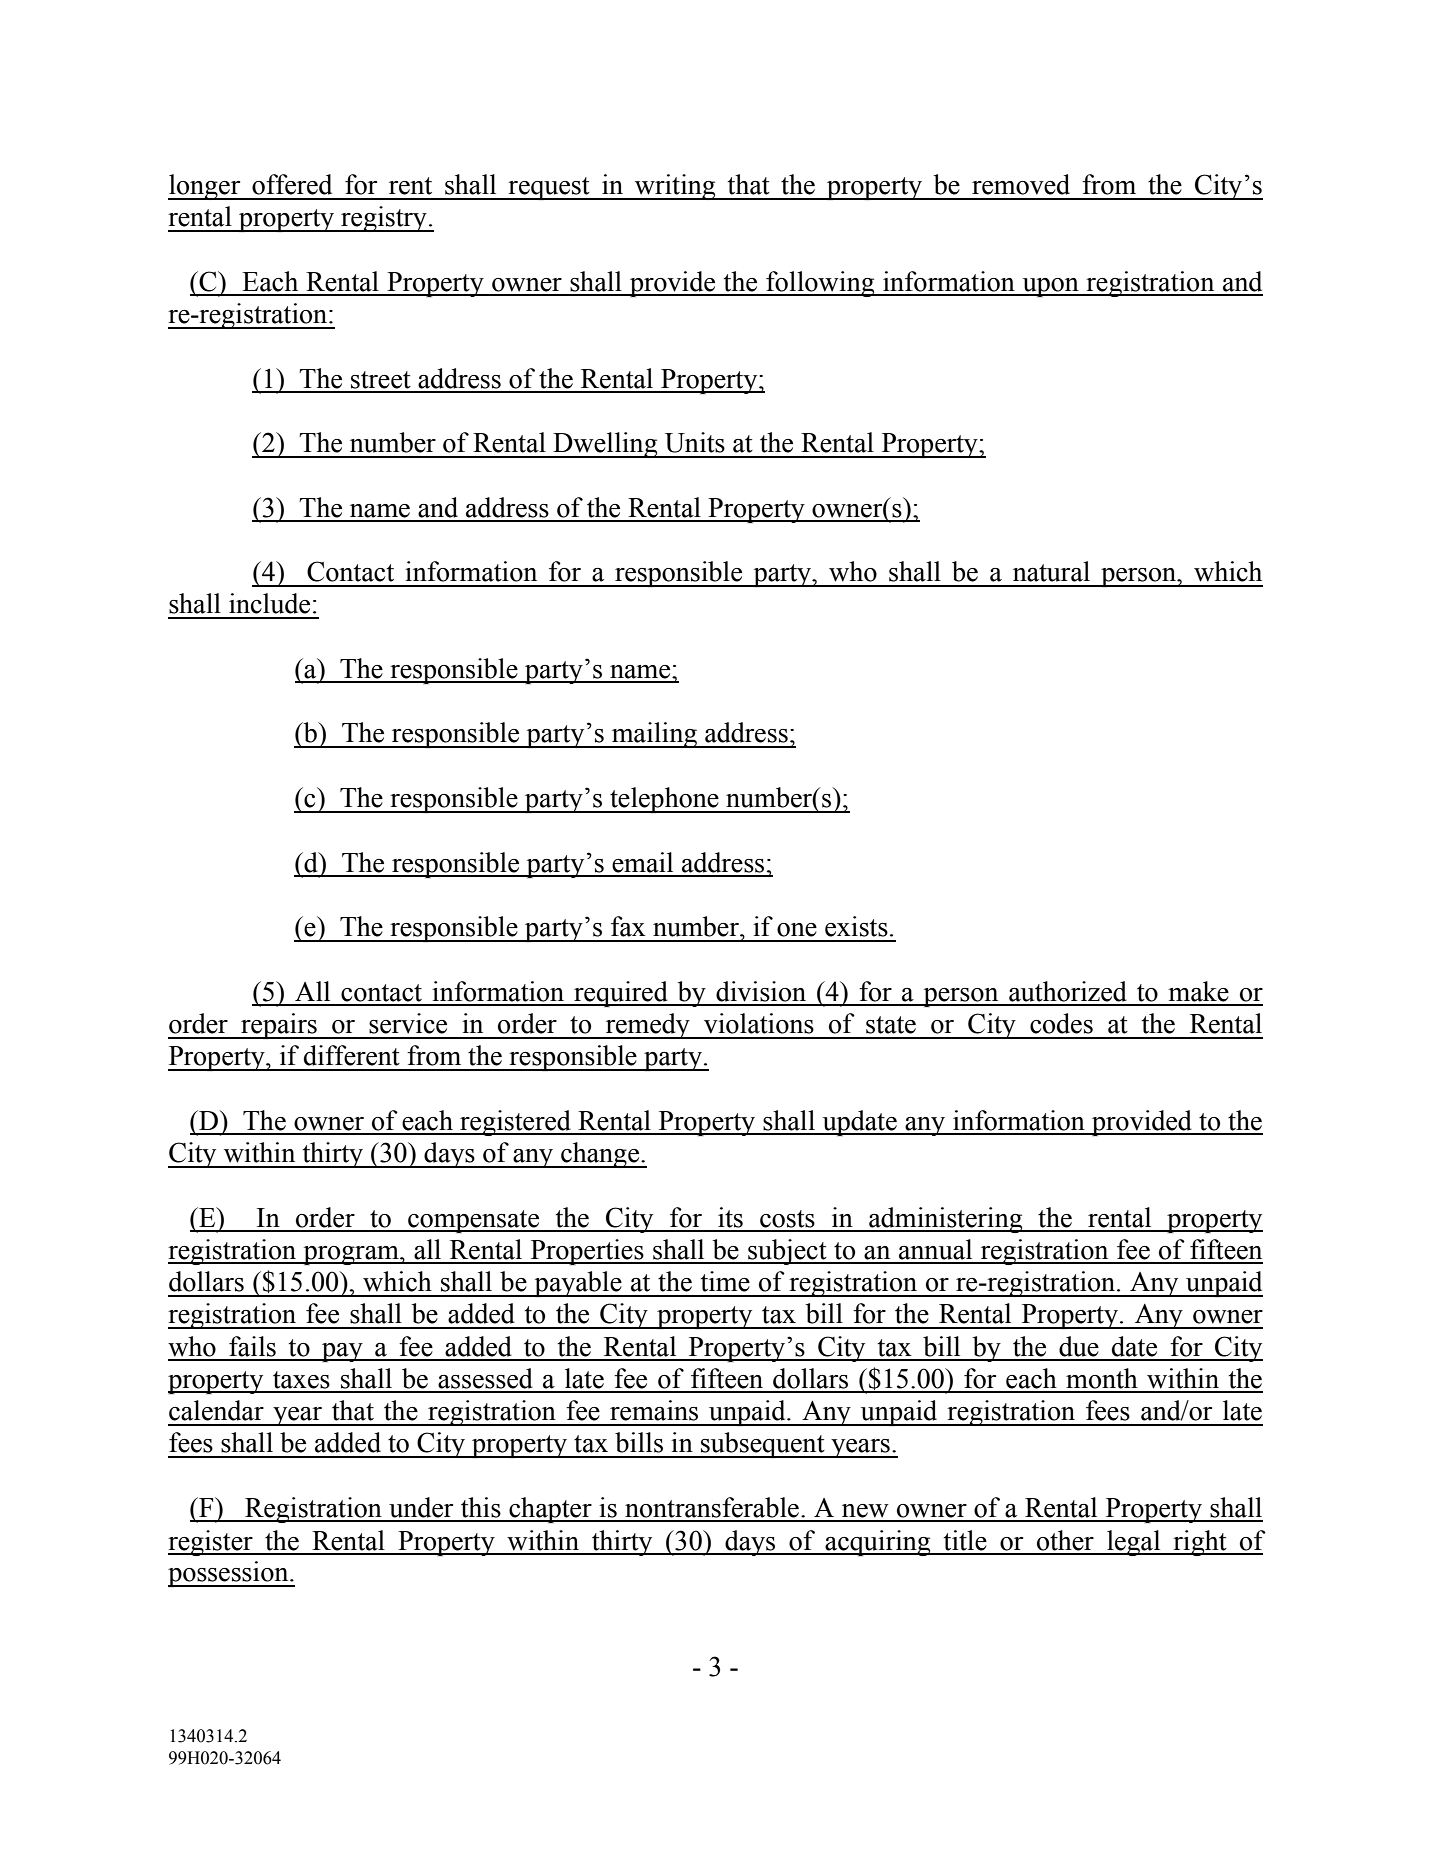 The width and height of the screenshot is (1431, 1852). What do you see at coordinates (1065, 1540) in the screenshot?
I see `other` at bounding box center [1065, 1540].
